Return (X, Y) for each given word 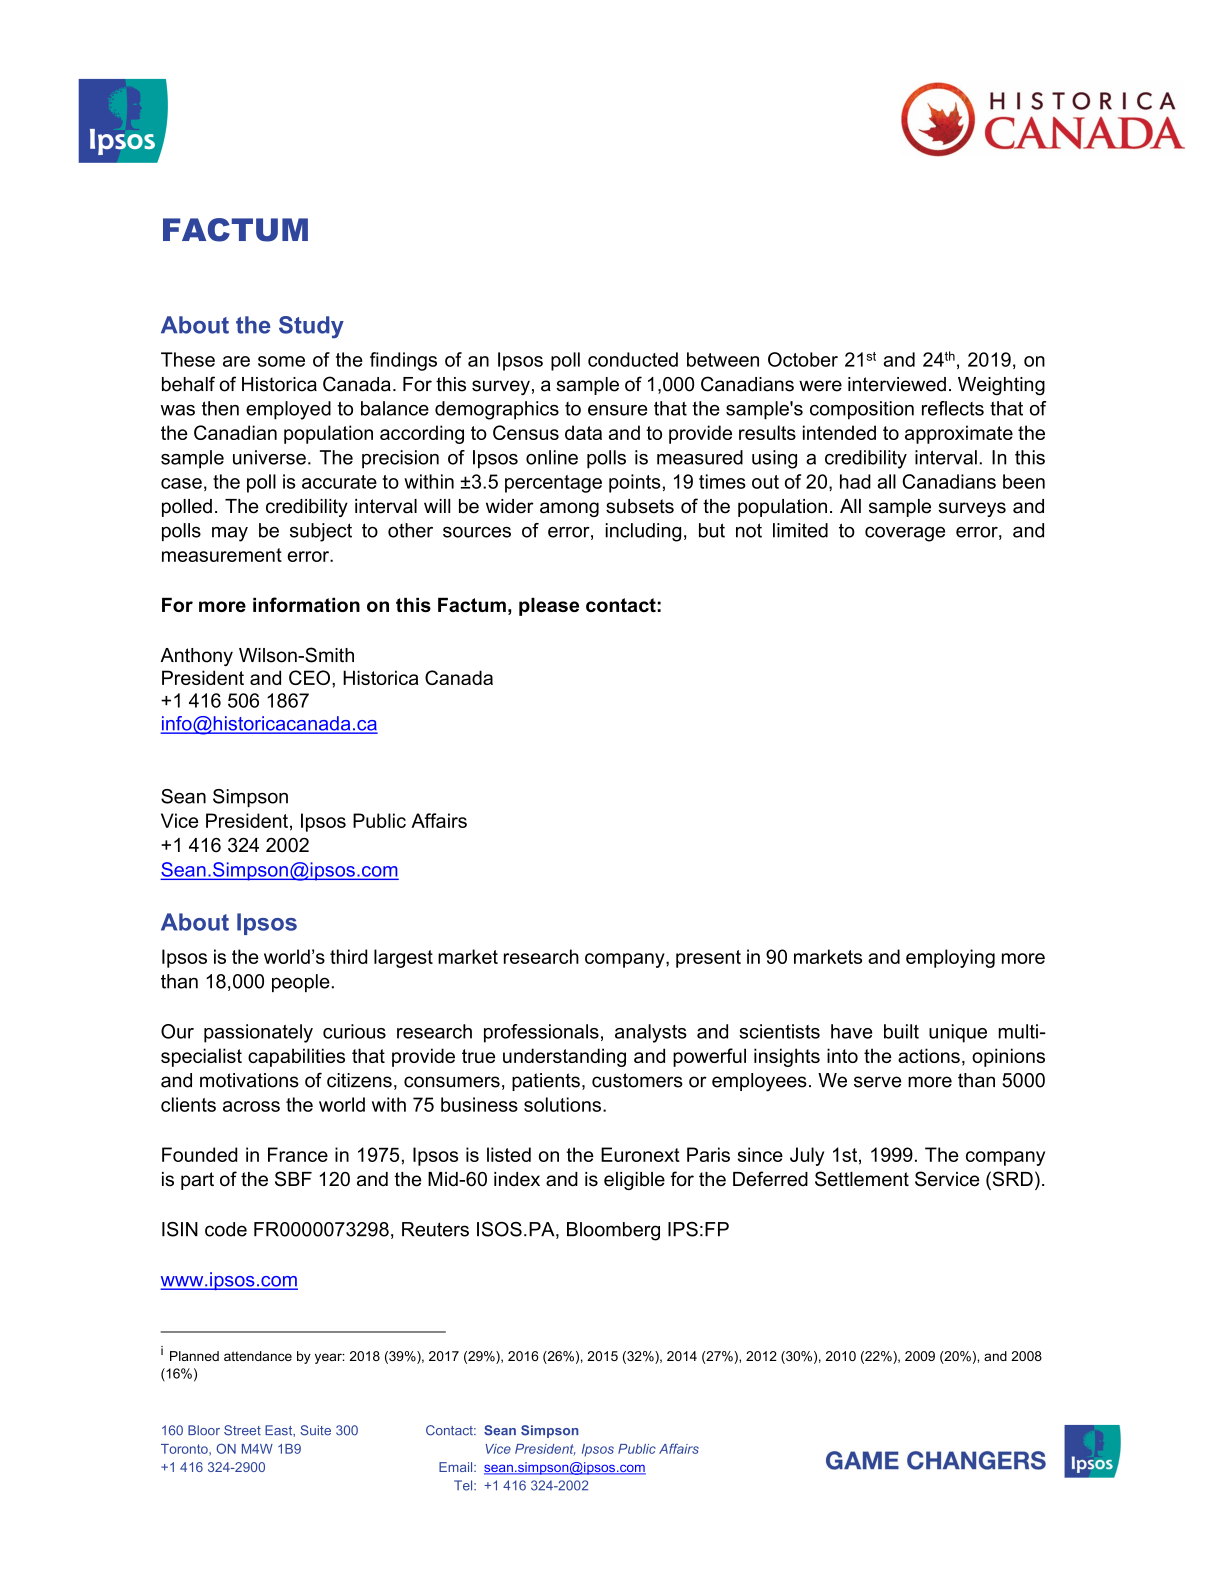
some (281, 361)
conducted (633, 359)
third (348, 956)
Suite (315, 1430)
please (549, 607)
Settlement (862, 1179)
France (298, 1154)
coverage (905, 534)
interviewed (897, 384)
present (708, 959)
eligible (634, 1181)
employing (950, 958)
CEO (309, 677)
